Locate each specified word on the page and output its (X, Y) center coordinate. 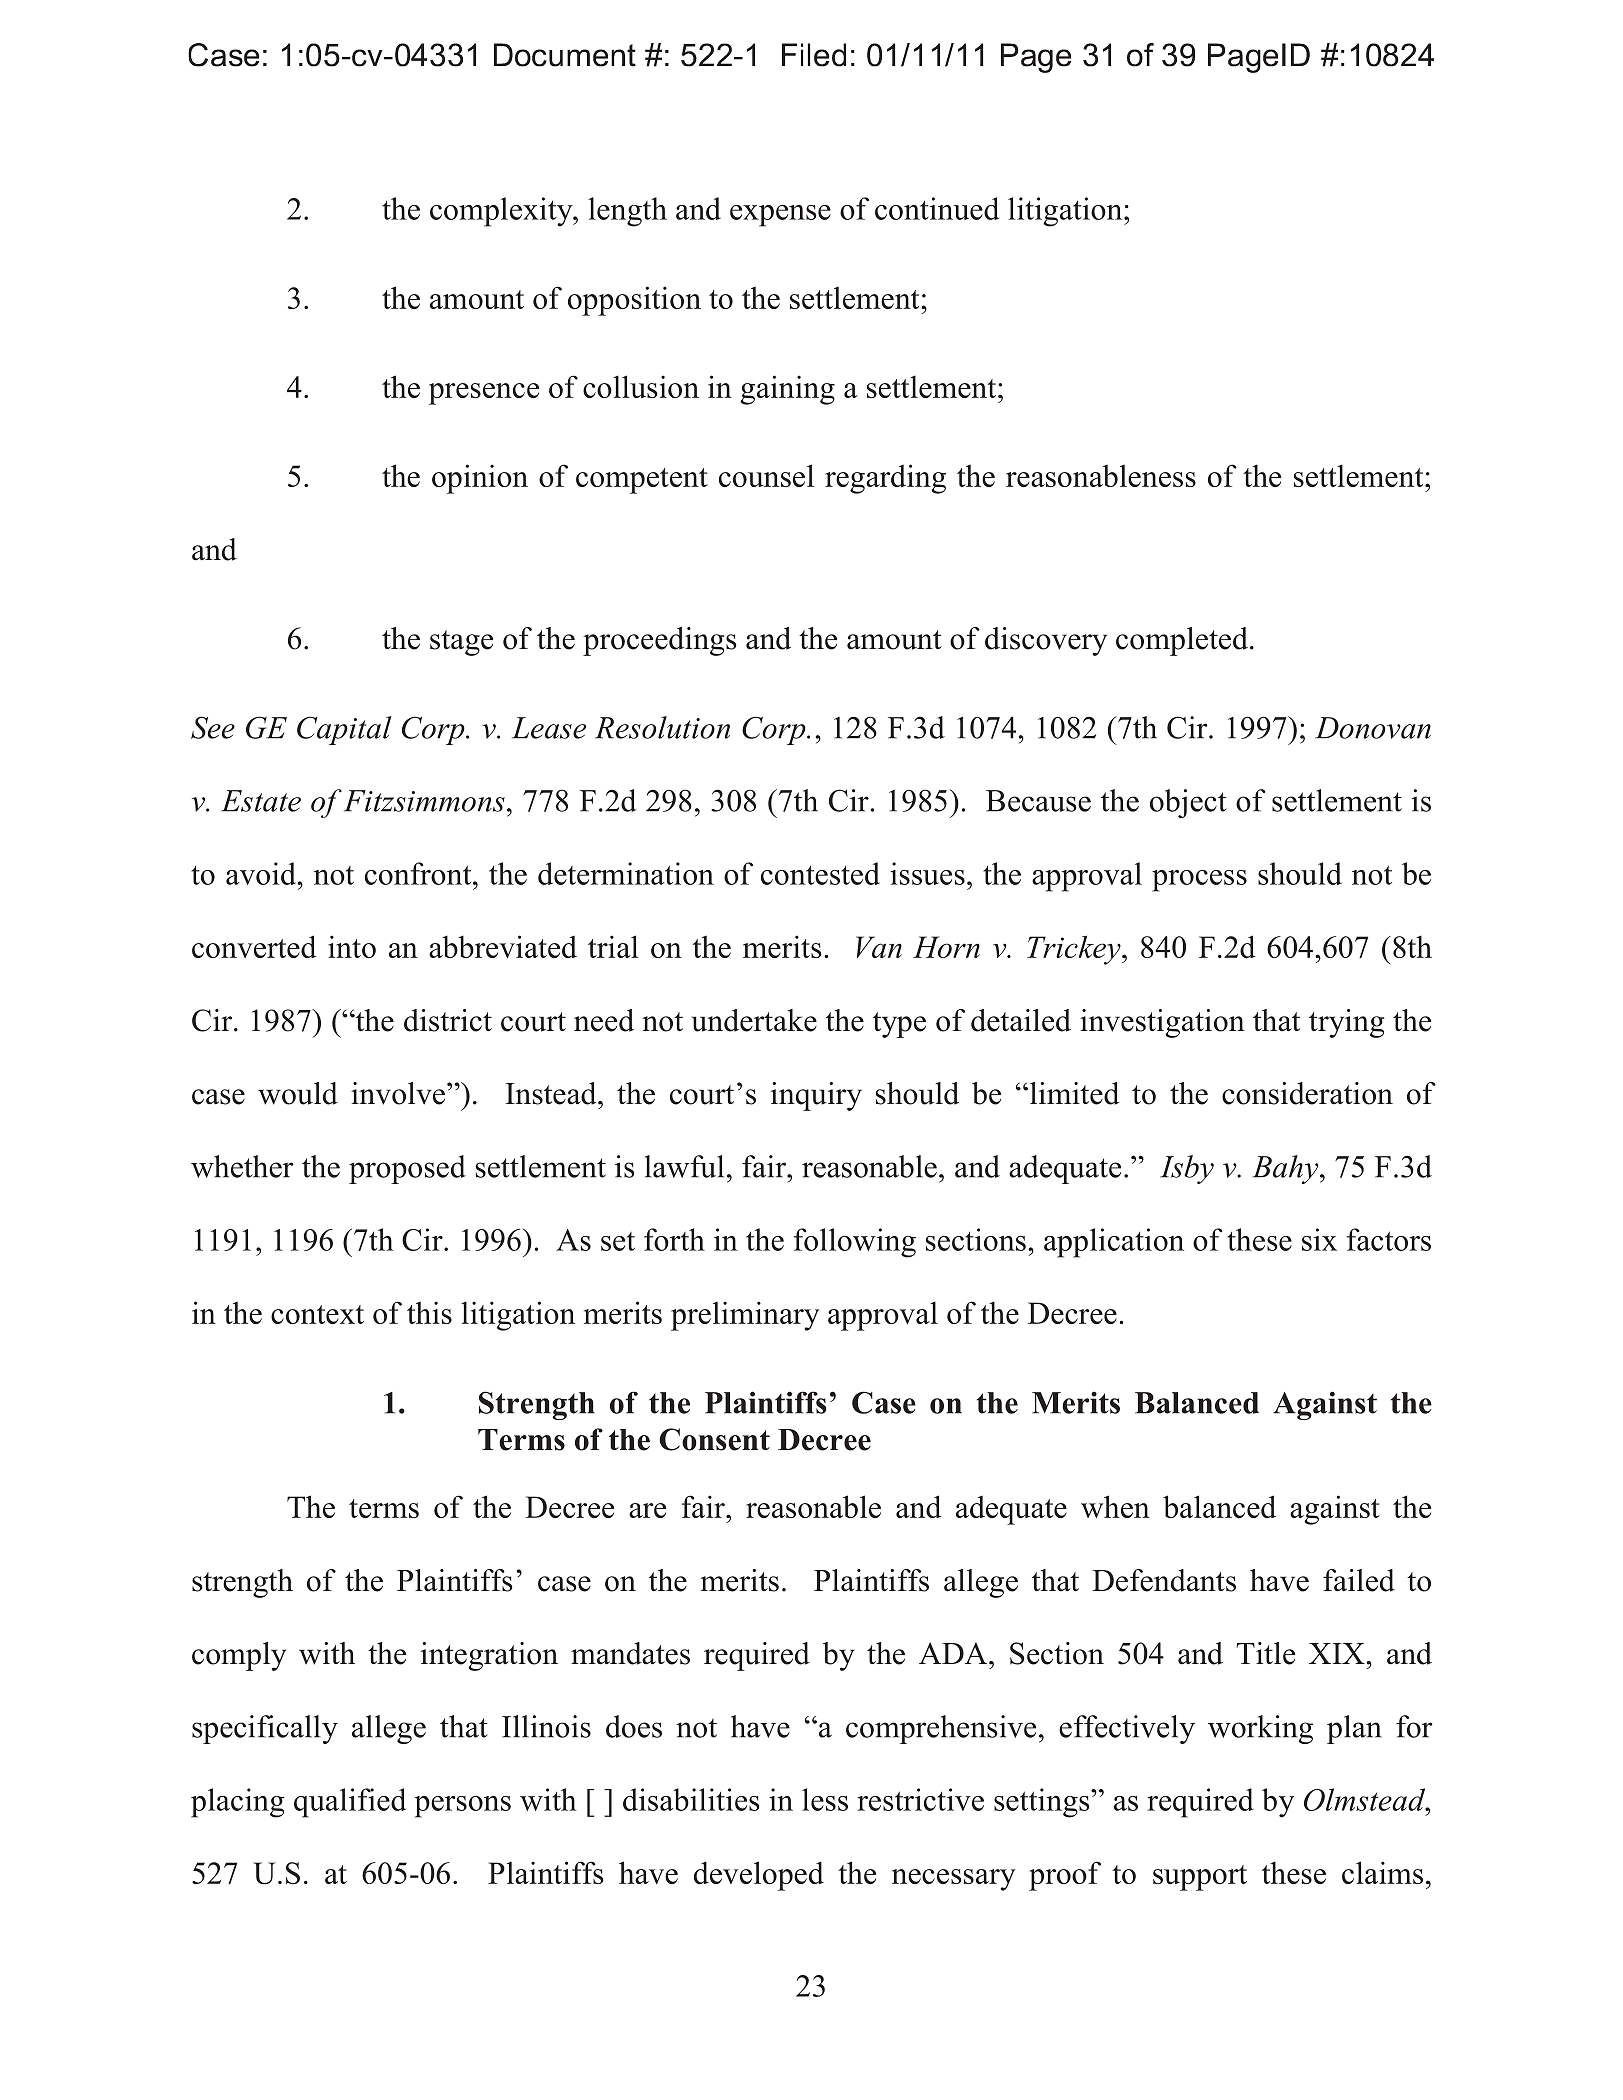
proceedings (660, 641)
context (317, 1314)
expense (780, 216)
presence (484, 394)
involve (399, 1093)
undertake (754, 1020)
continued (937, 208)
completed (1182, 641)
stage (461, 643)
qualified (350, 1803)
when (1115, 1506)
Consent (715, 1439)
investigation (1162, 1023)
